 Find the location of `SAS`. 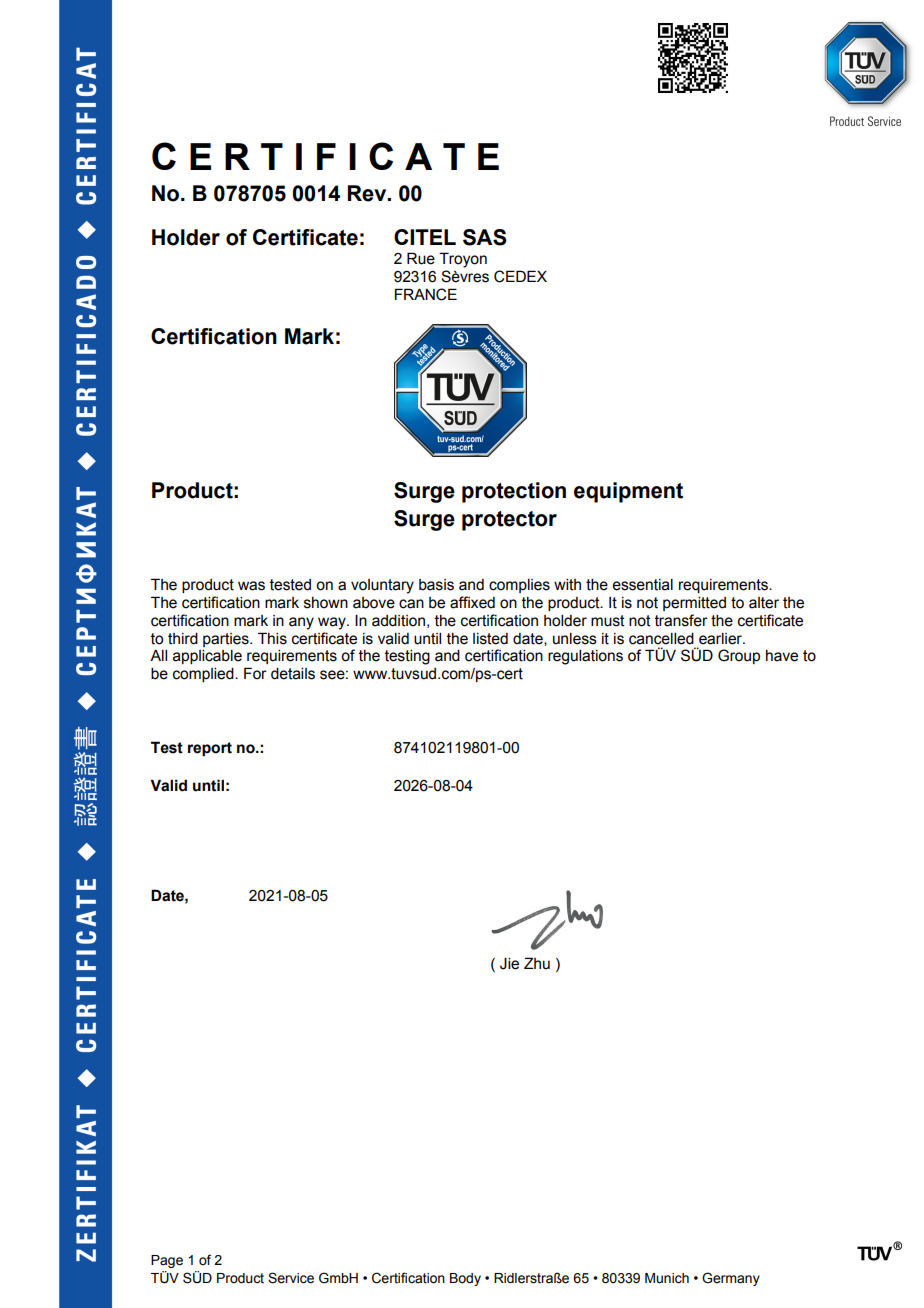

SAS is located at coordinates (485, 237).
